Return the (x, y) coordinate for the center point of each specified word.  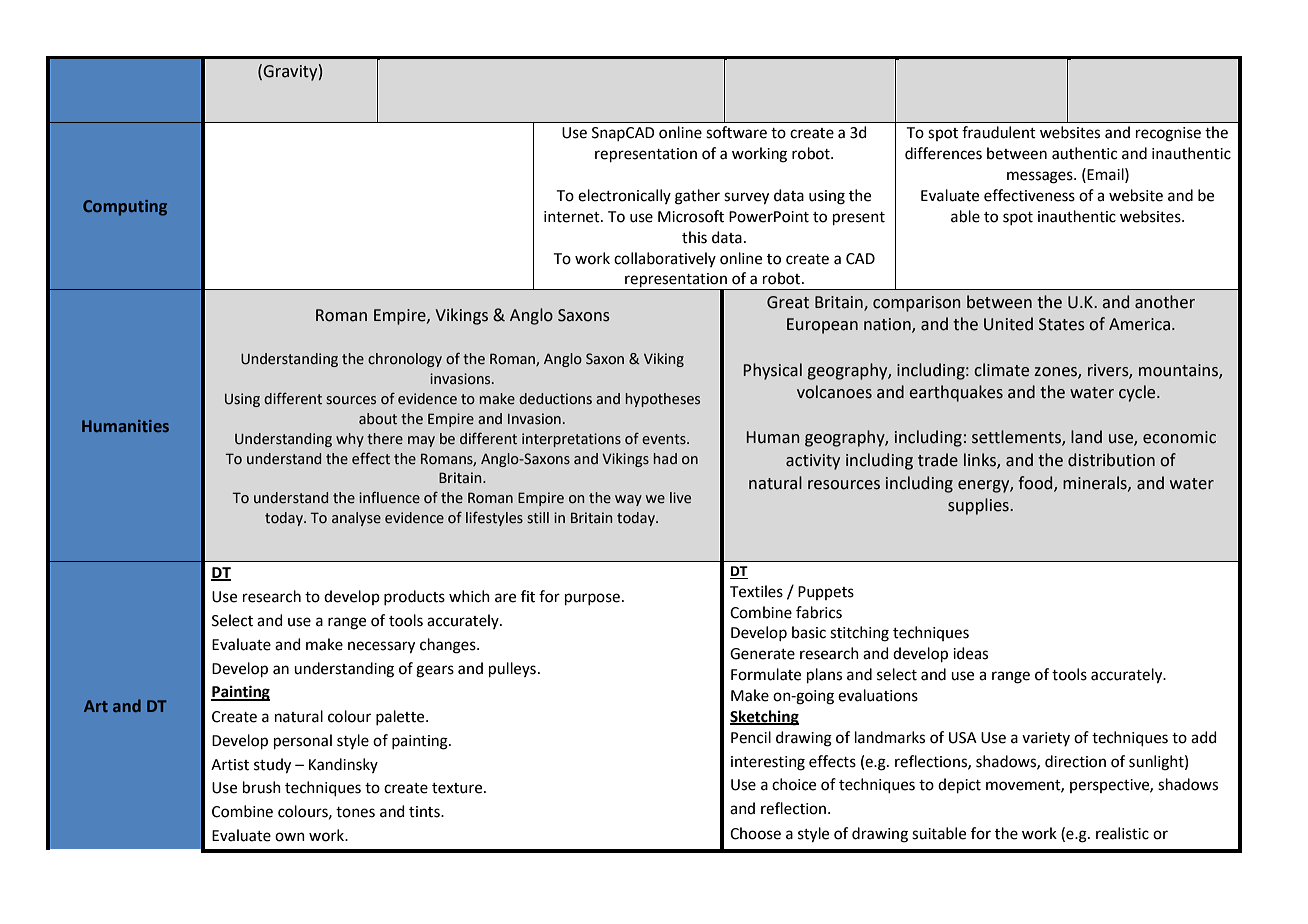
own (290, 837)
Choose (755, 833)
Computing (125, 208)
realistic (1122, 833)
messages (1041, 177)
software (736, 132)
